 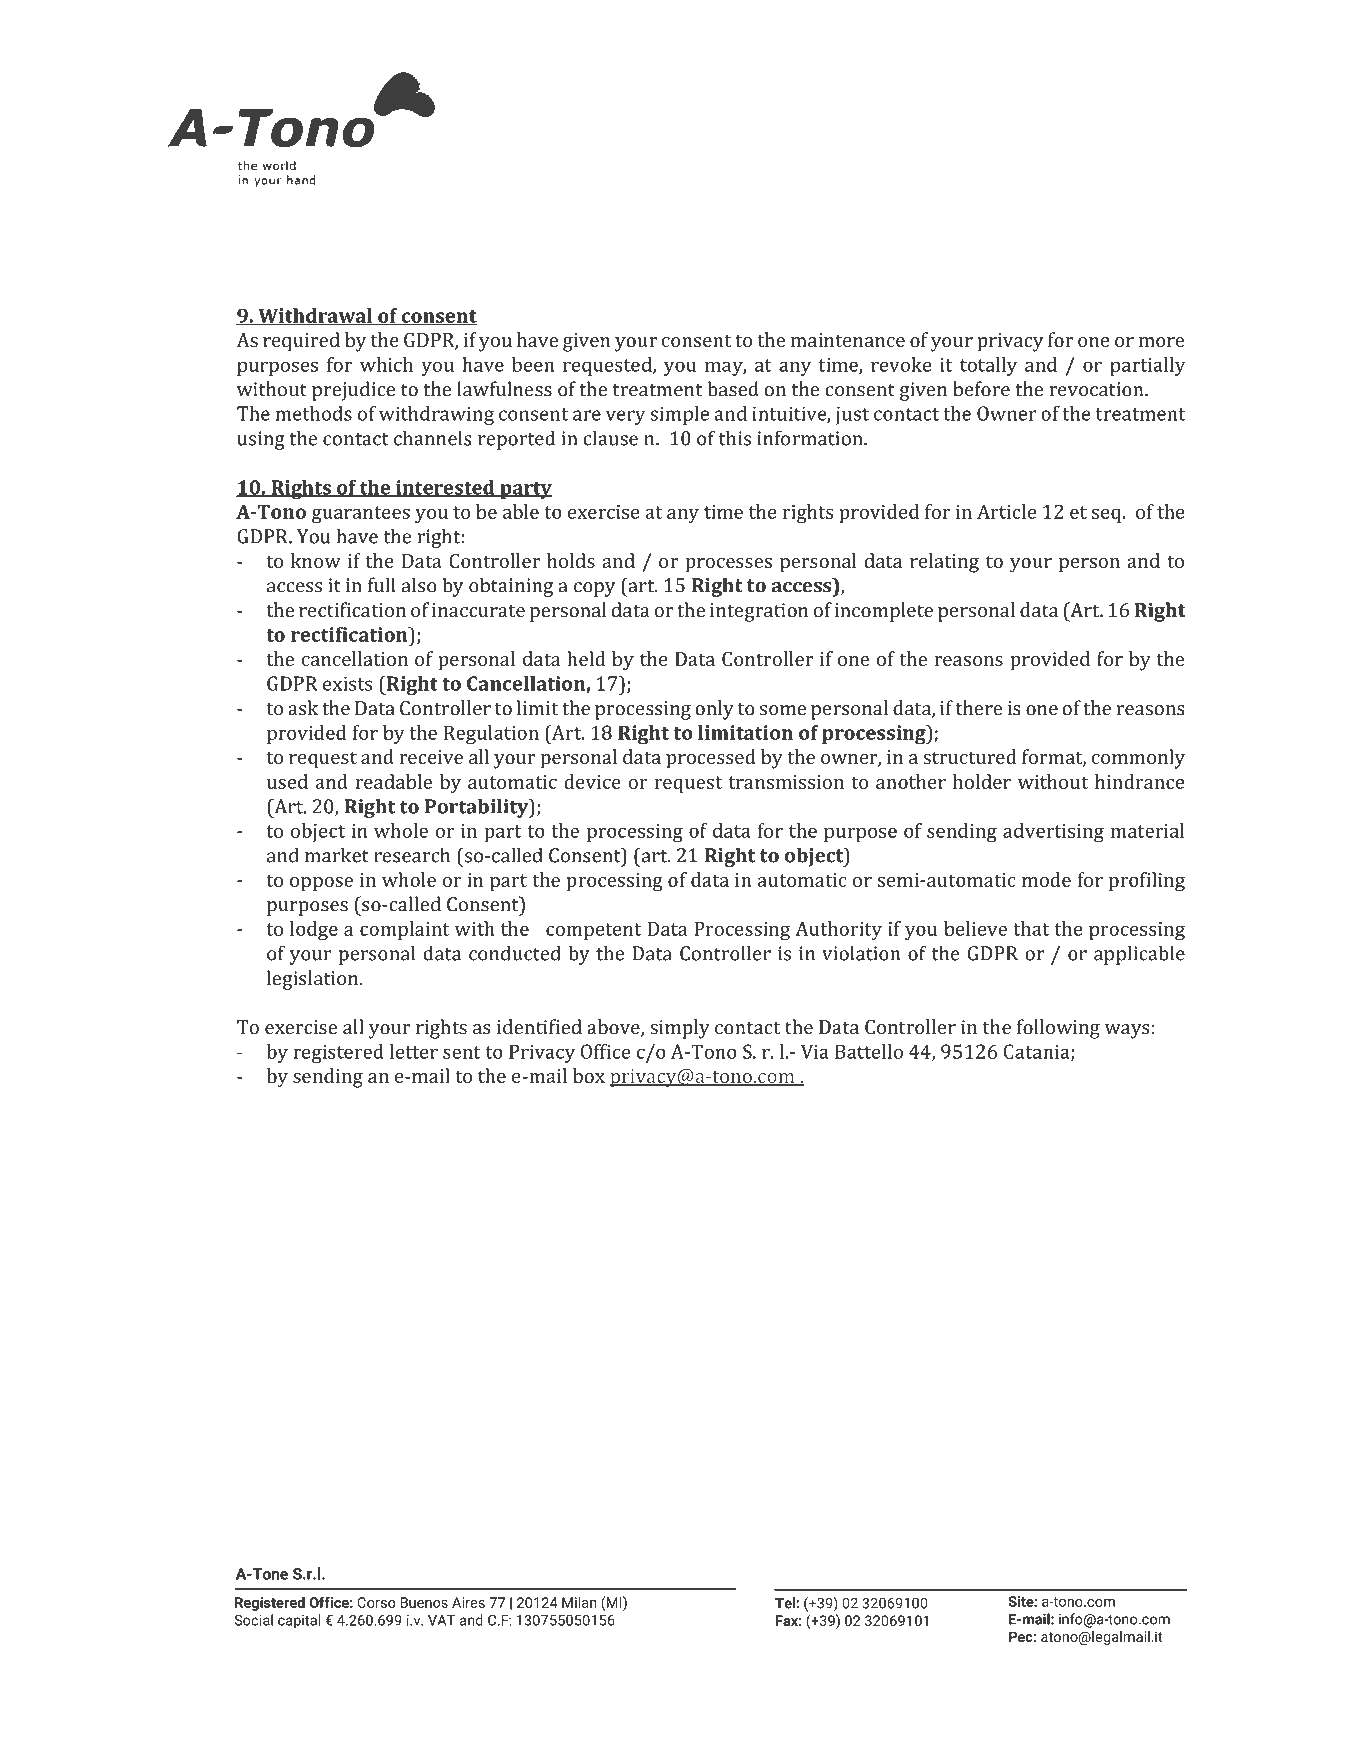 What do you see at coordinates (589, 1075) in the document?
I see `box` at bounding box center [589, 1075].
